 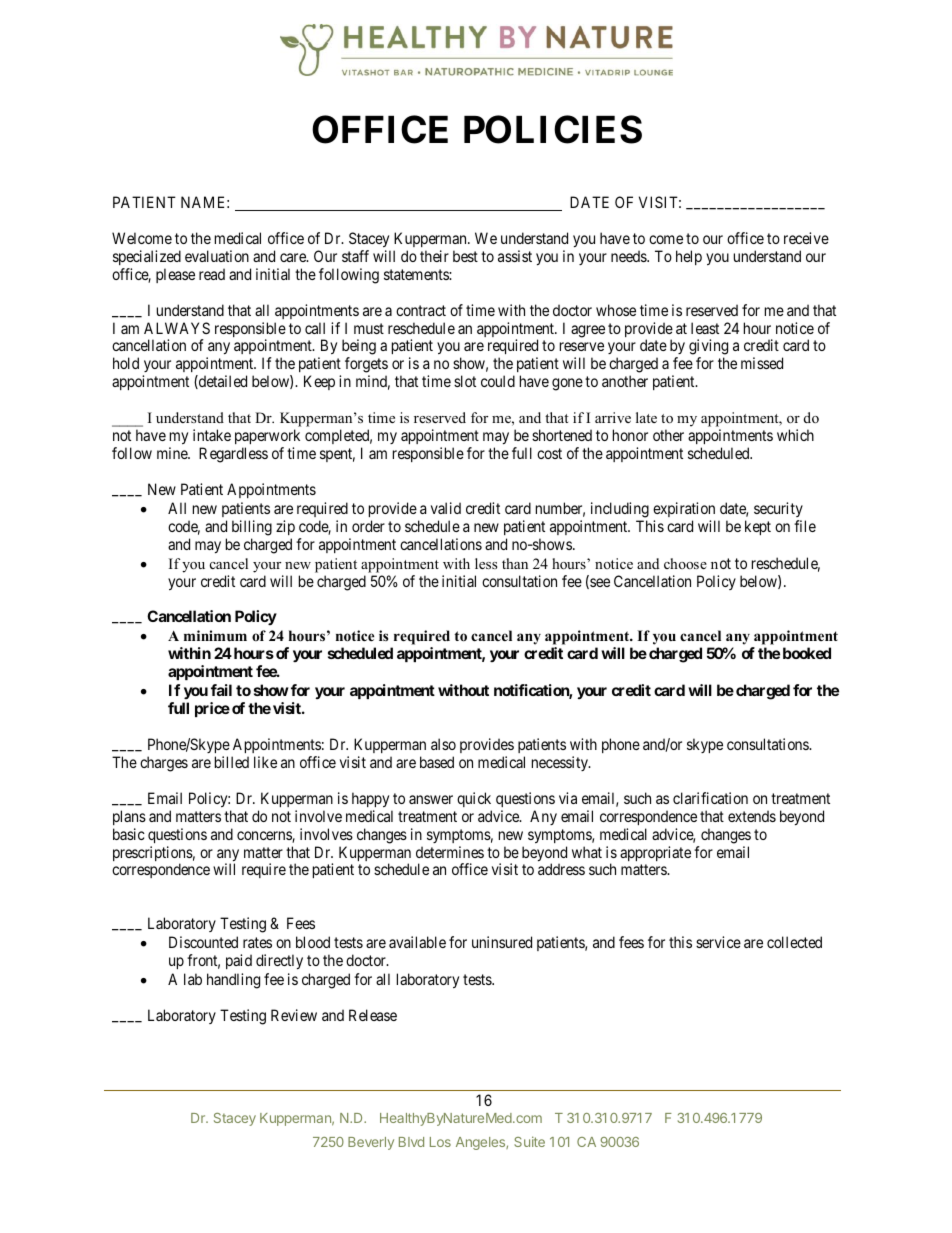 I want to click on help, so click(x=689, y=257).
